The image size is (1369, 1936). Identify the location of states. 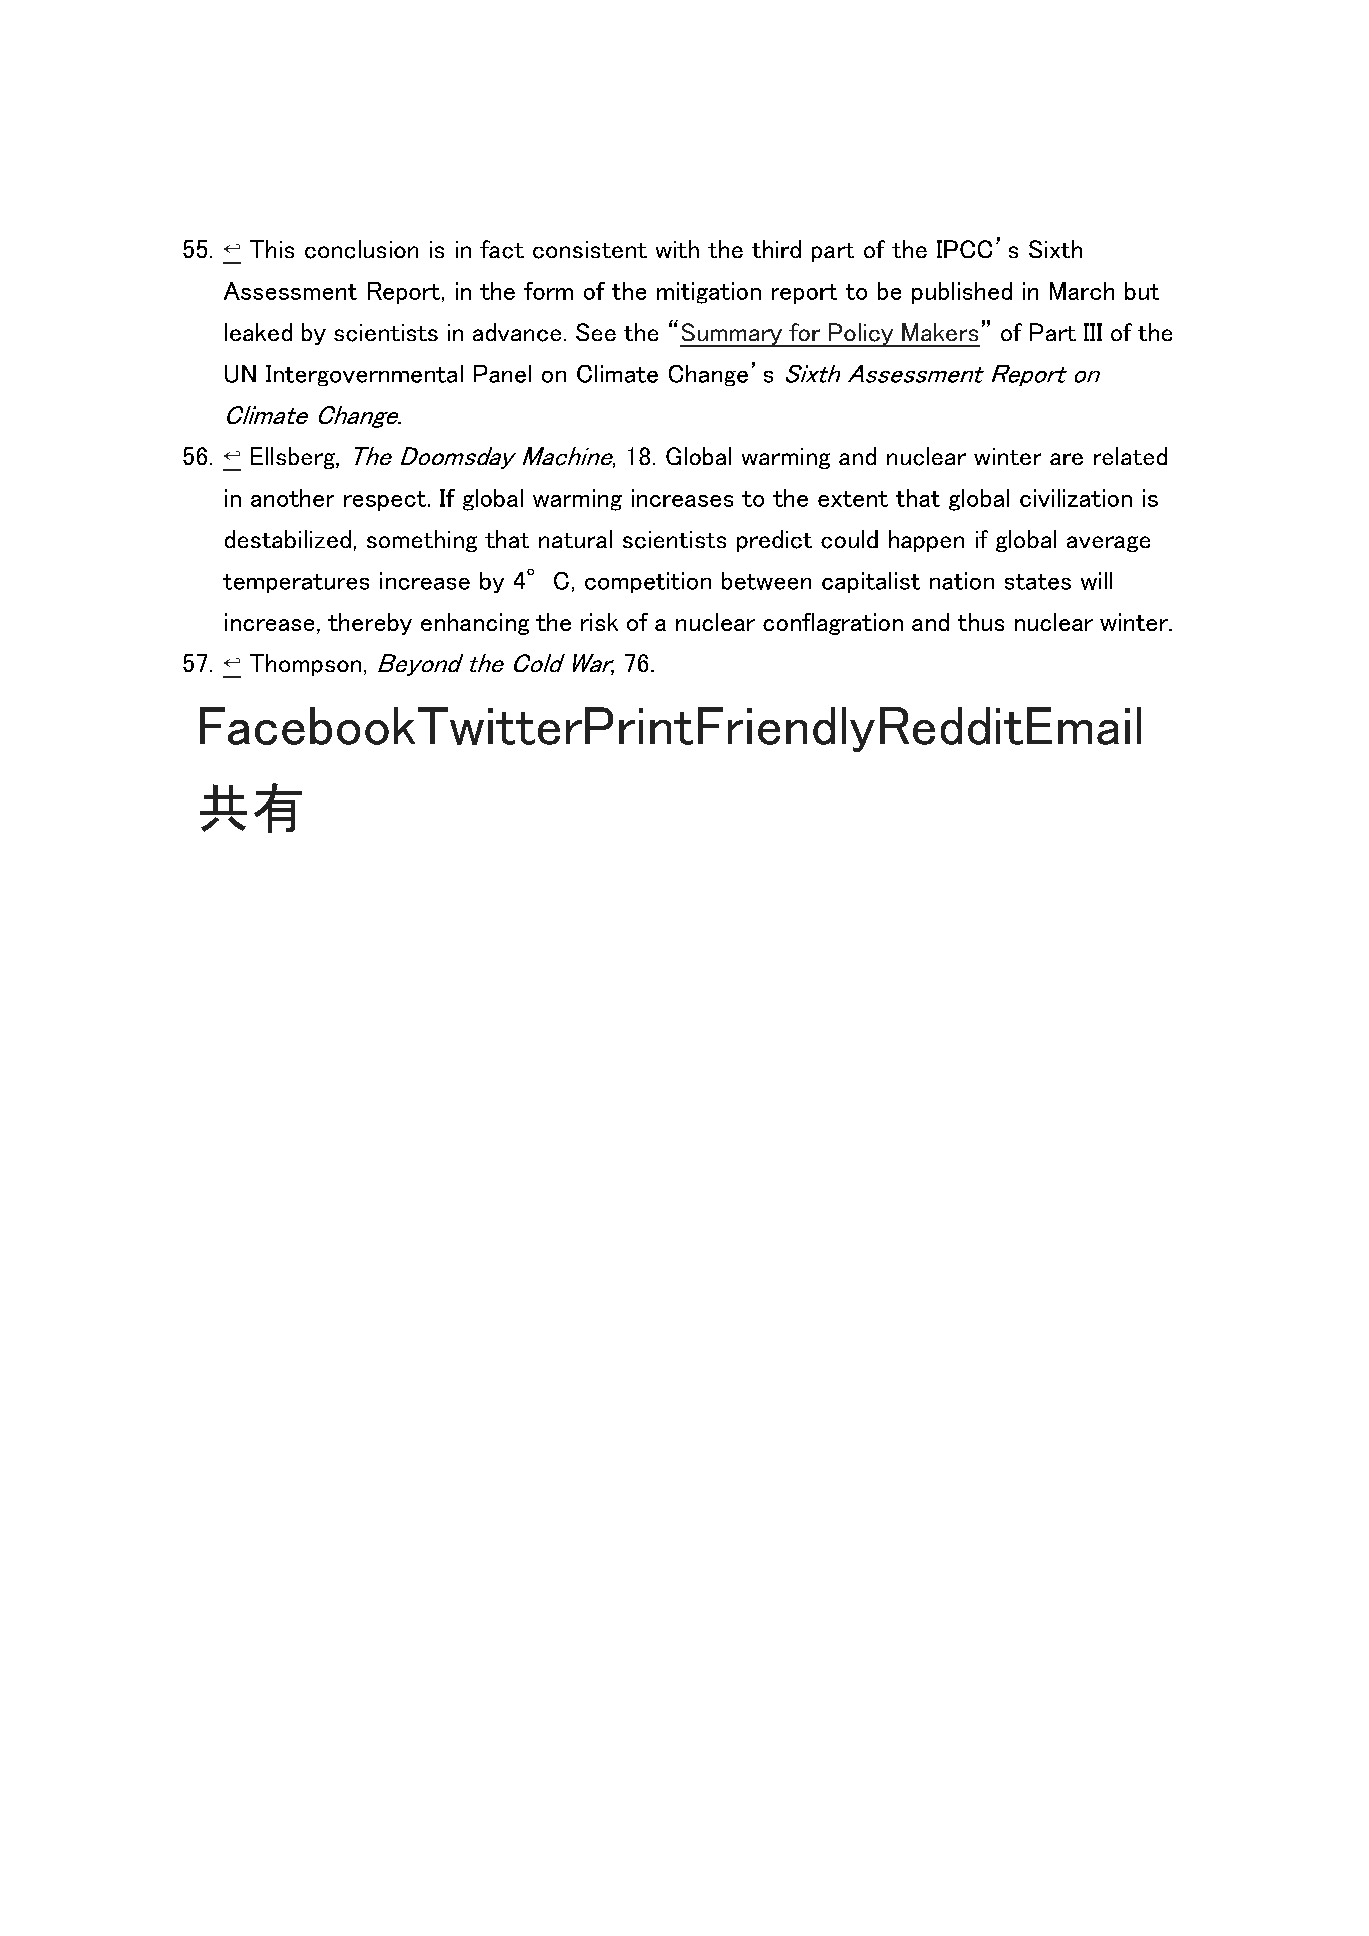
(1038, 582).
